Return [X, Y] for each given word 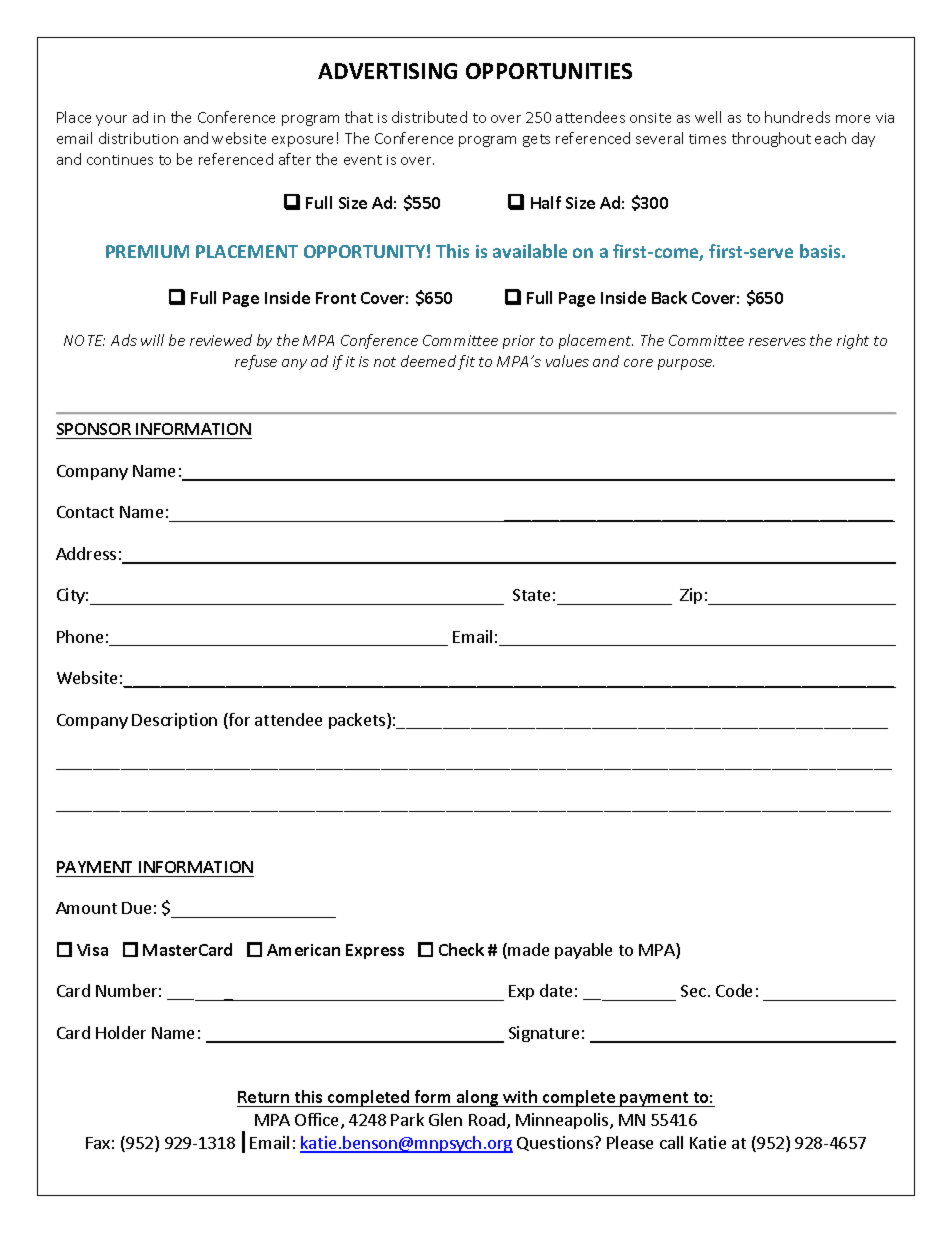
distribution [138, 138]
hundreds [797, 117]
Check [461, 949]
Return [263, 1097]
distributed [429, 117]
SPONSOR [94, 429]
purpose [686, 364]
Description [174, 721]
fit [466, 362]
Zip [691, 596]
